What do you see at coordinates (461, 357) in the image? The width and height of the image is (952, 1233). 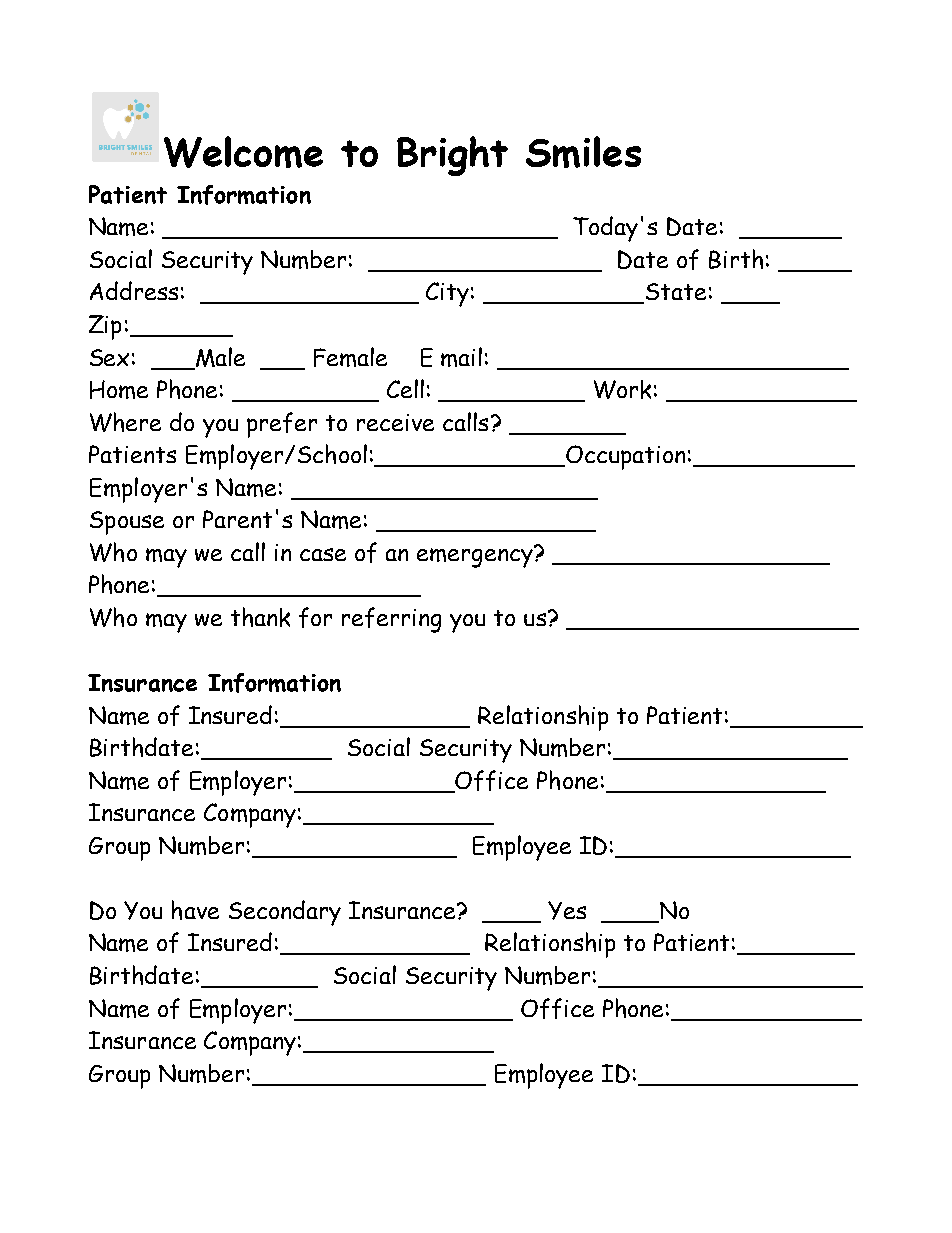 I see `mail` at bounding box center [461, 357].
